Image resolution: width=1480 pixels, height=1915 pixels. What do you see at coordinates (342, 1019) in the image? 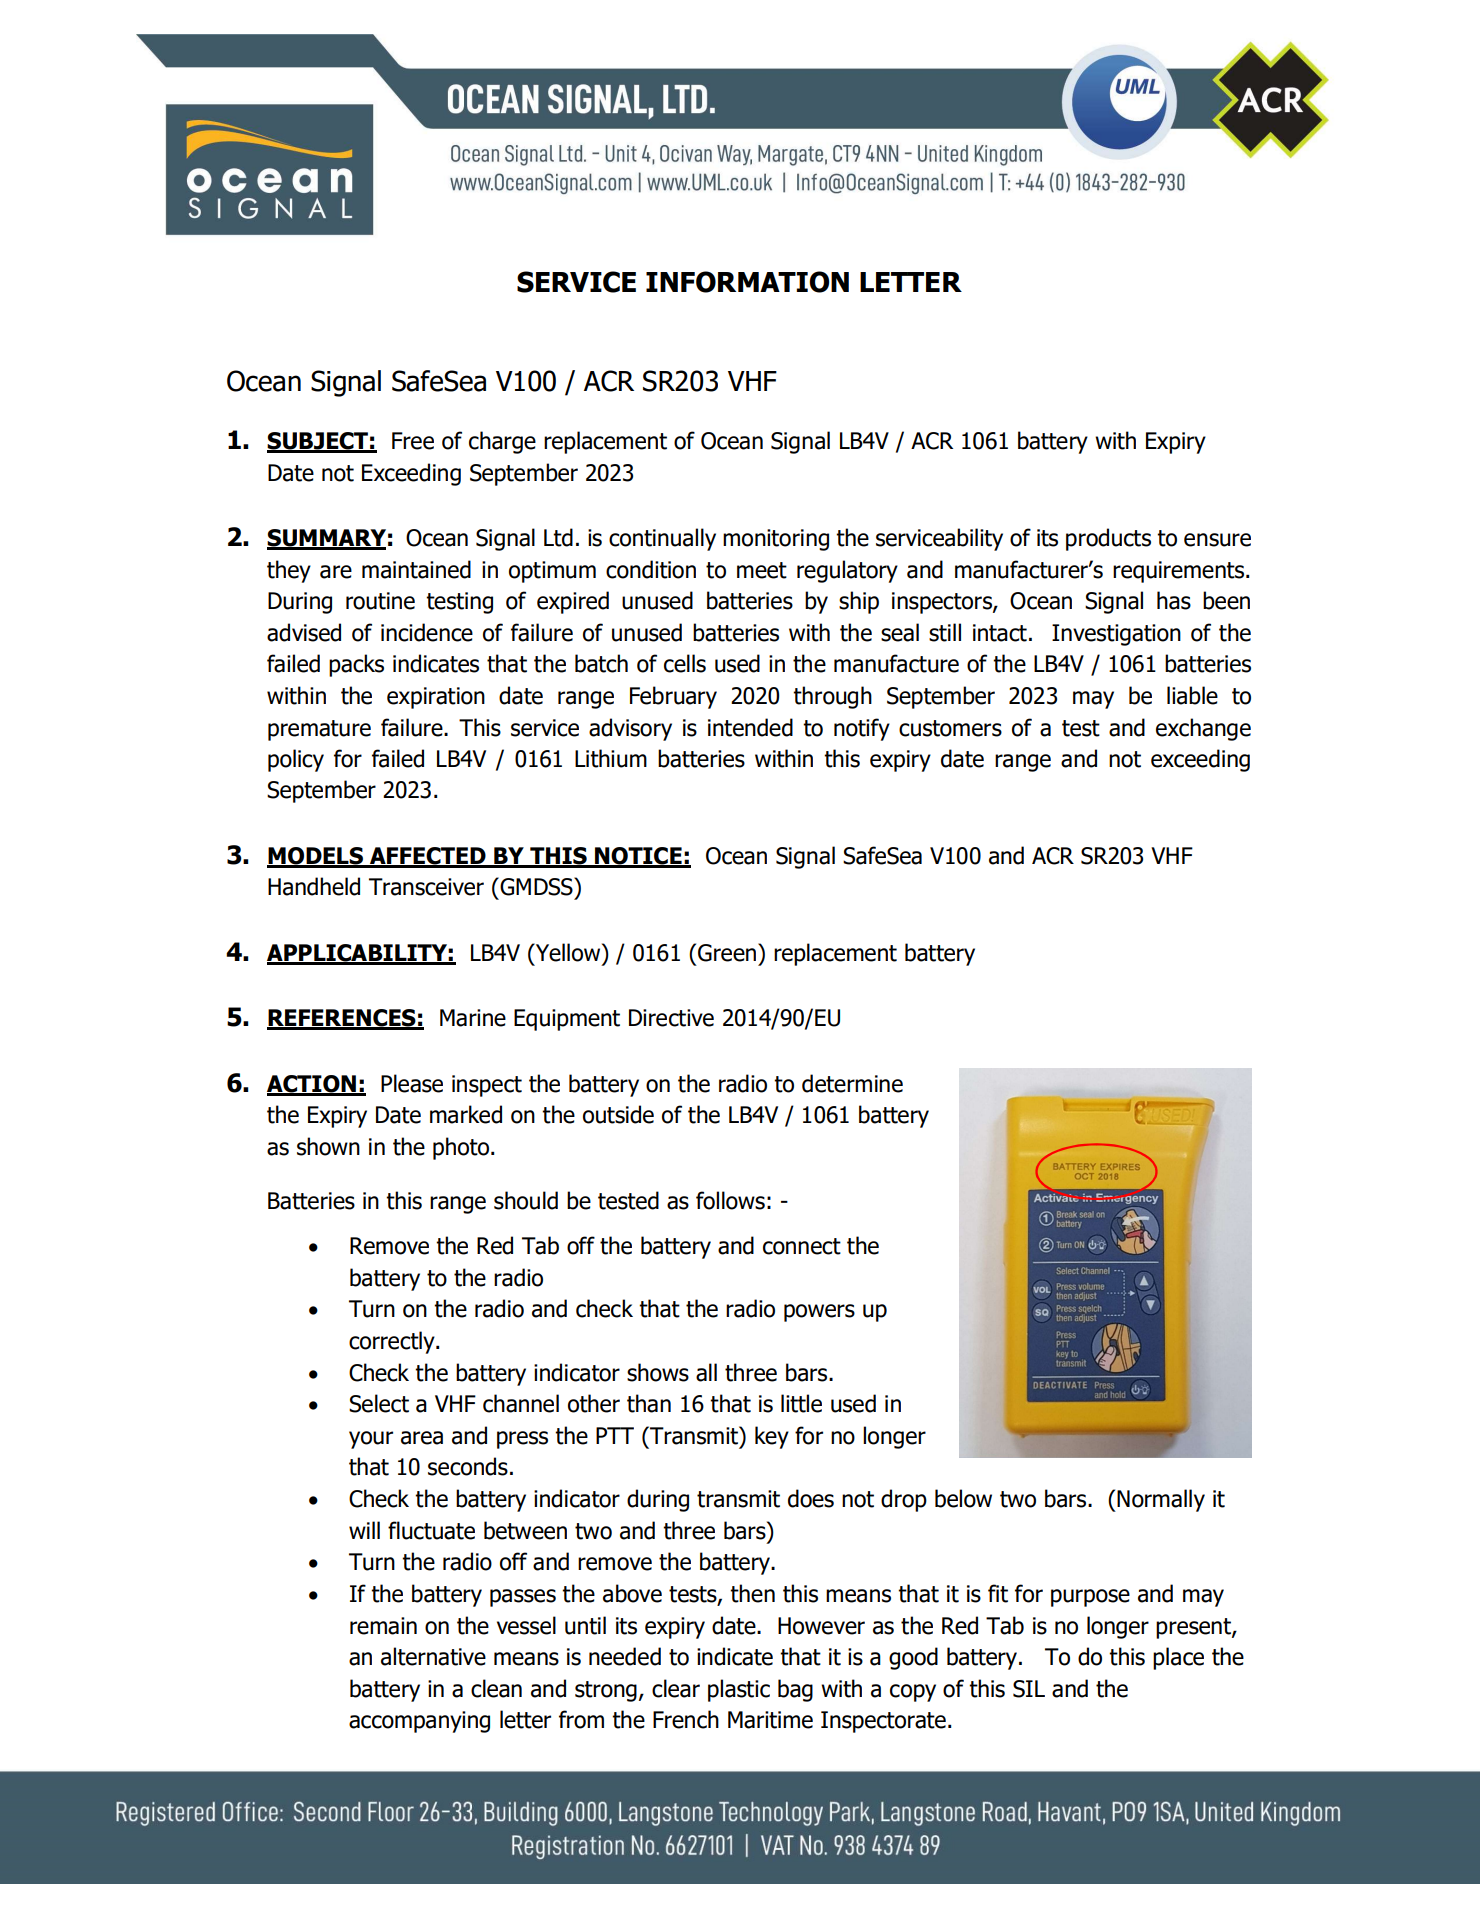
I see `REFERENCES` at bounding box center [342, 1019].
